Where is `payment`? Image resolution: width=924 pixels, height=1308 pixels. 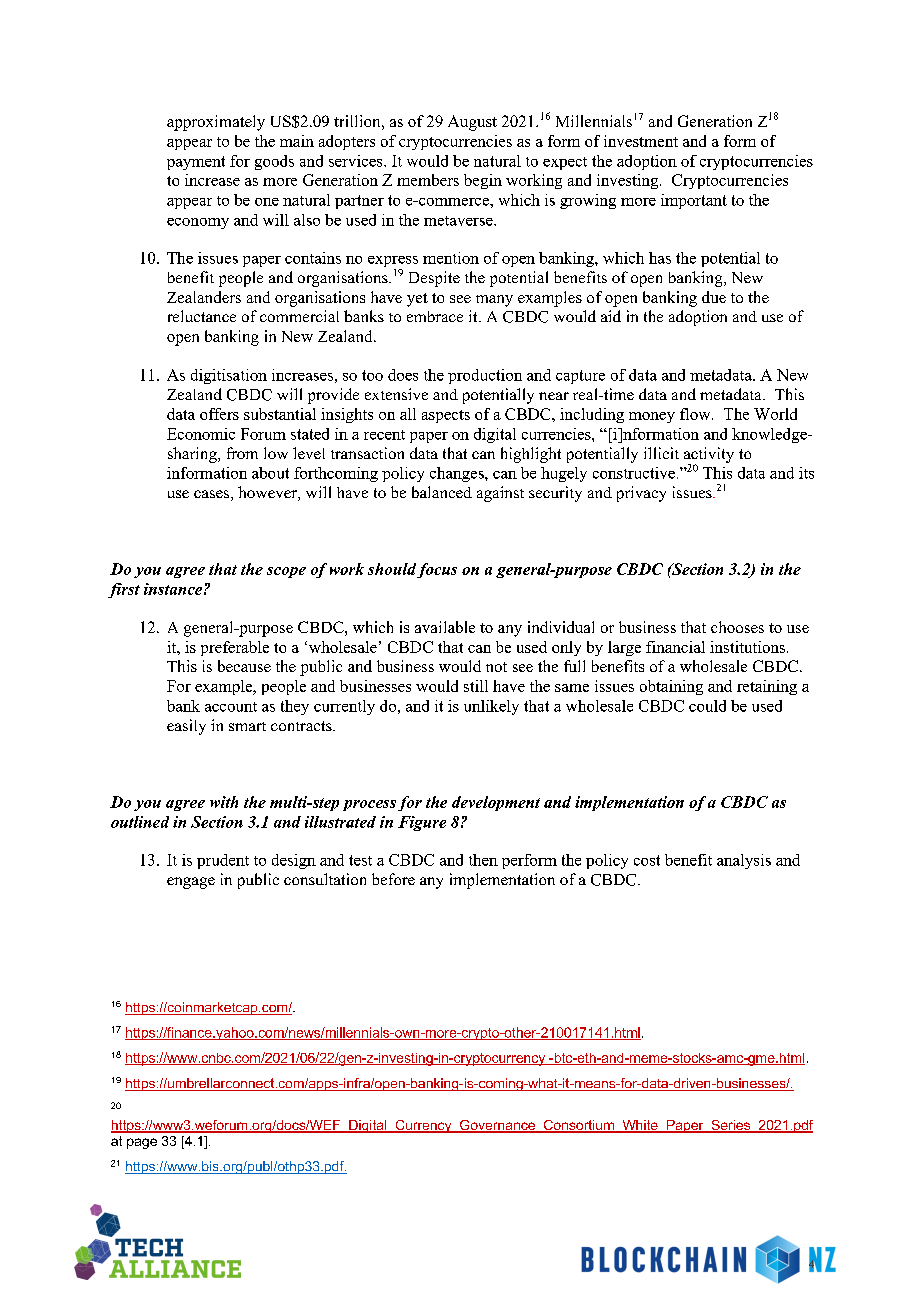 payment is located at coordinates (196, 163).
